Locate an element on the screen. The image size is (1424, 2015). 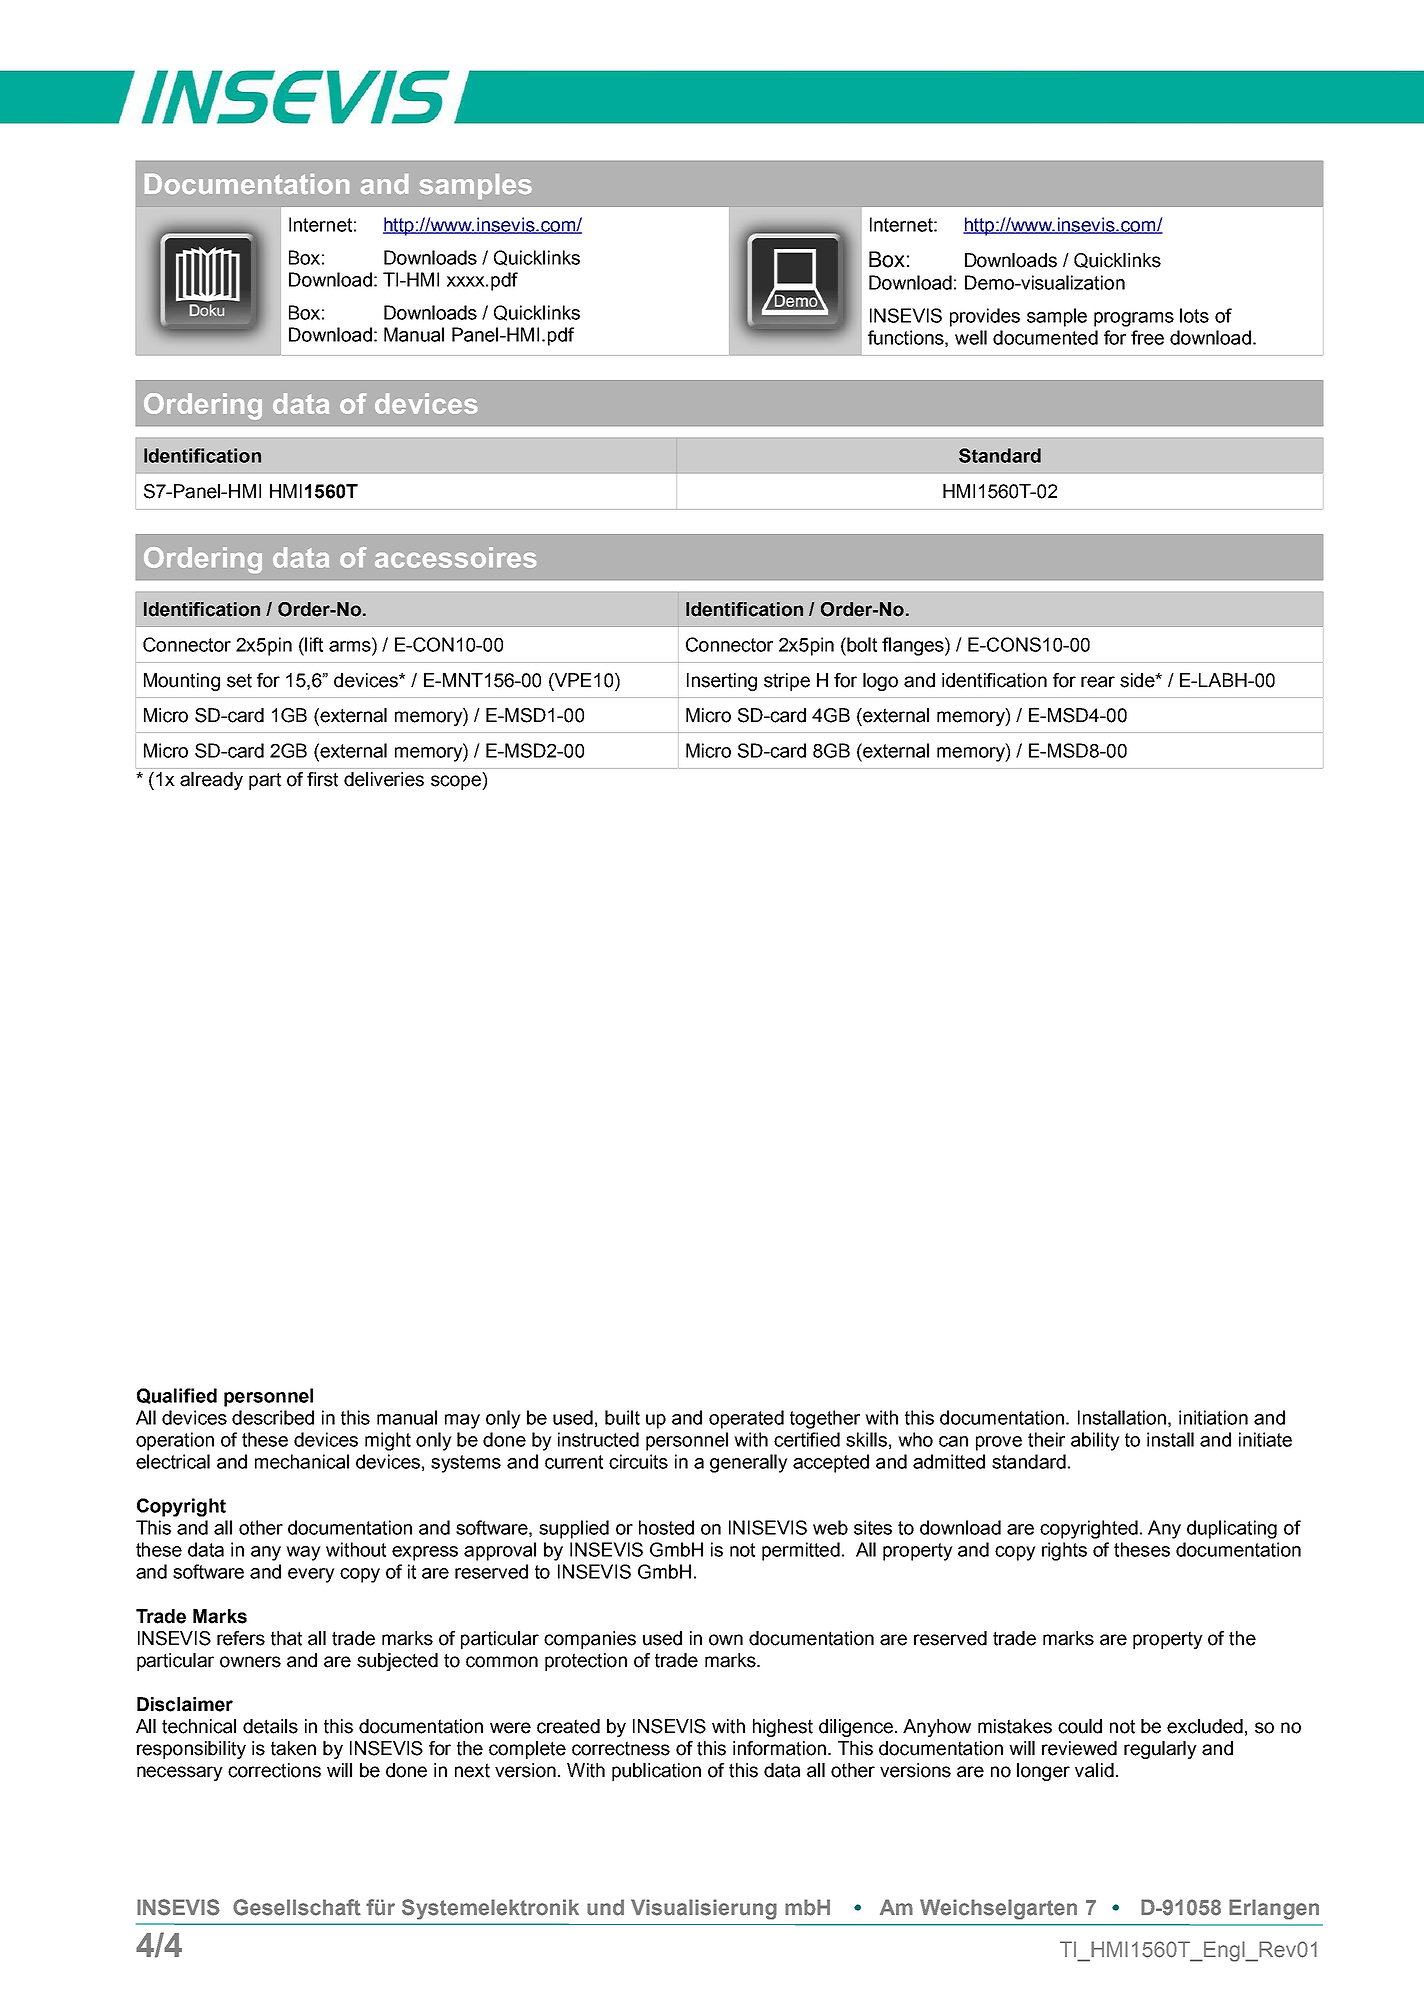
operated is located at coordinates (746, 1419).
